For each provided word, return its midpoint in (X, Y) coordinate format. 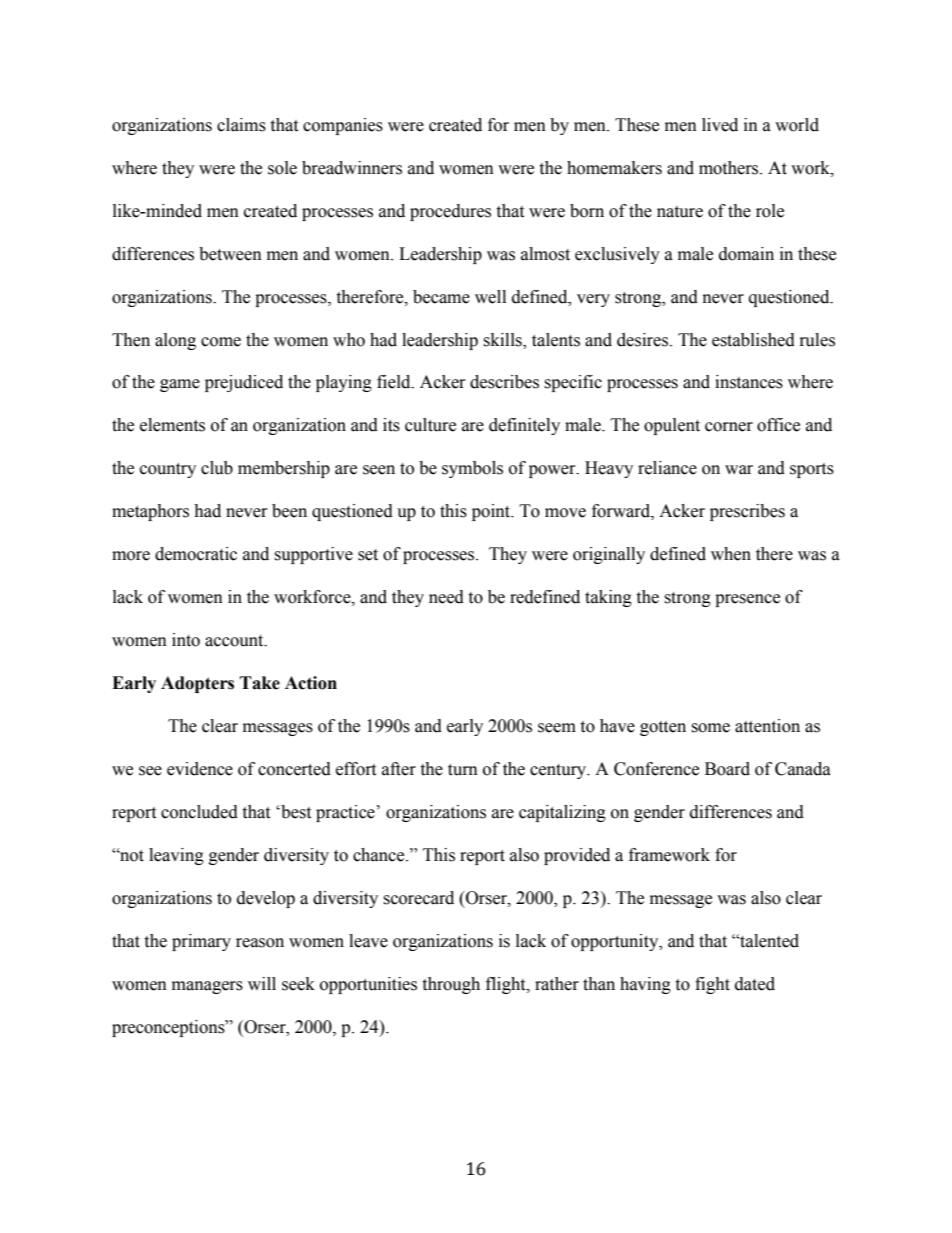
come (221, 342)
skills (503, 340)
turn (463, 770)
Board (727, 769)
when (731, 554)
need (446, 597)
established (753, 340)
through (451, 985)
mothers (730, 168)
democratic (196, 554)
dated (755, 984)
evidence (200, 769)
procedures (450, 212)
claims (241, 125)
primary (201, 942)
